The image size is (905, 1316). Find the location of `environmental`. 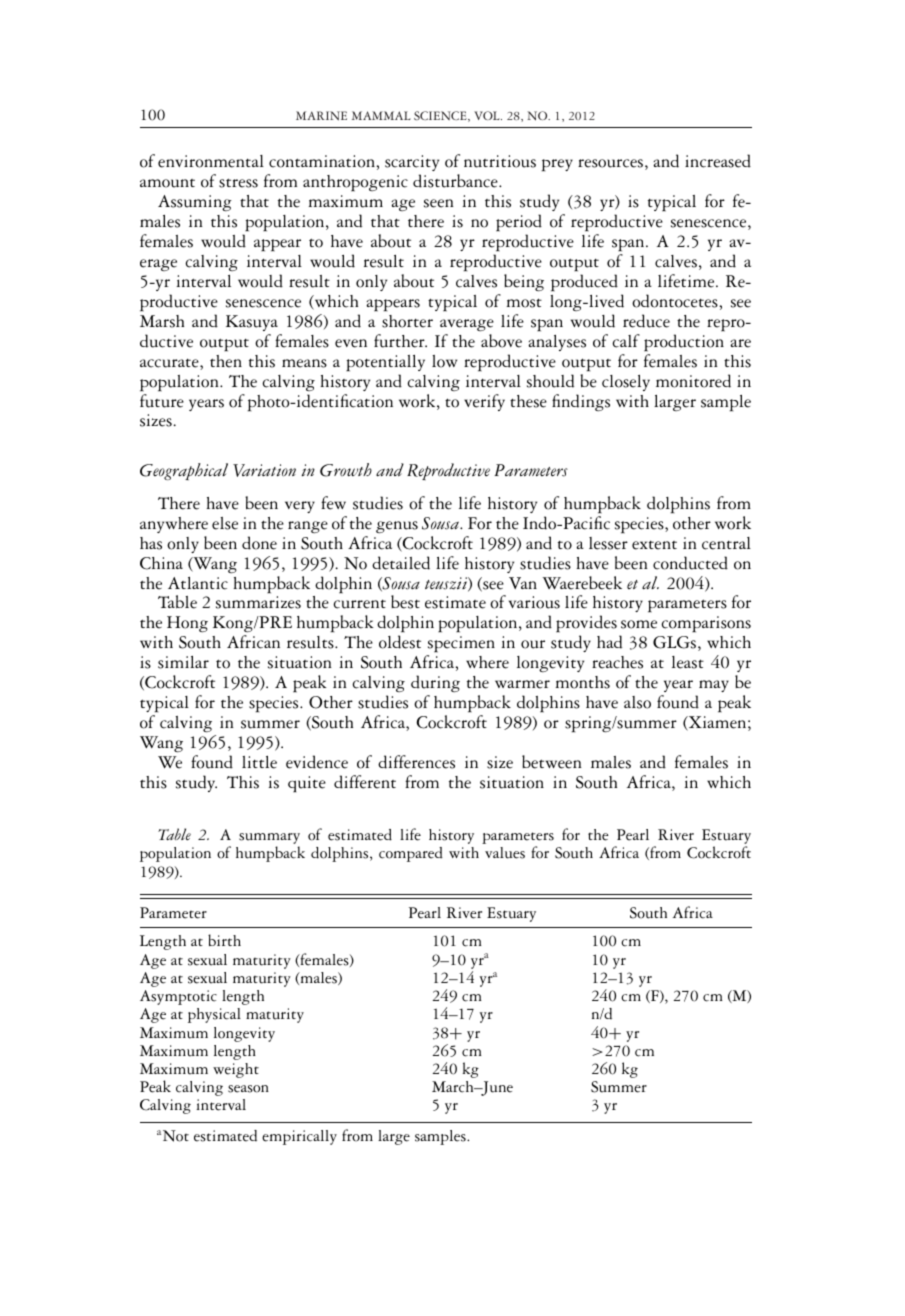

environmental is located at coordinates (211, 161).
